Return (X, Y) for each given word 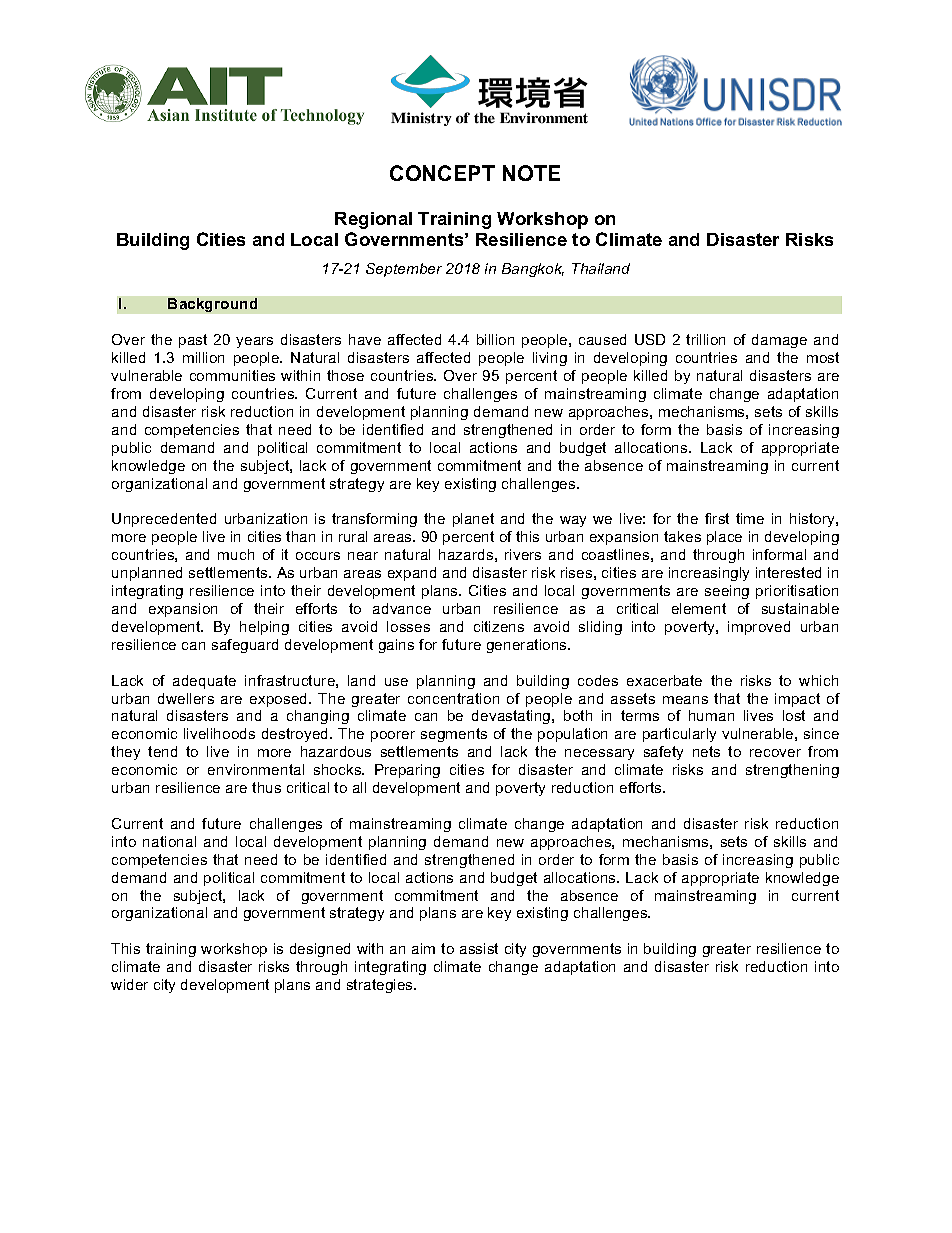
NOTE (531, 173)
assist (479, 948)
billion (495, 339)
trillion (705, 339)
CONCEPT (442, 173)
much (236, 554)
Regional (373, 220)
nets (706, 751)
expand (412, 574)
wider (129, 984)
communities (232, 375)
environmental (256, 769)
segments (454, 735)
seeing (727, 592)
